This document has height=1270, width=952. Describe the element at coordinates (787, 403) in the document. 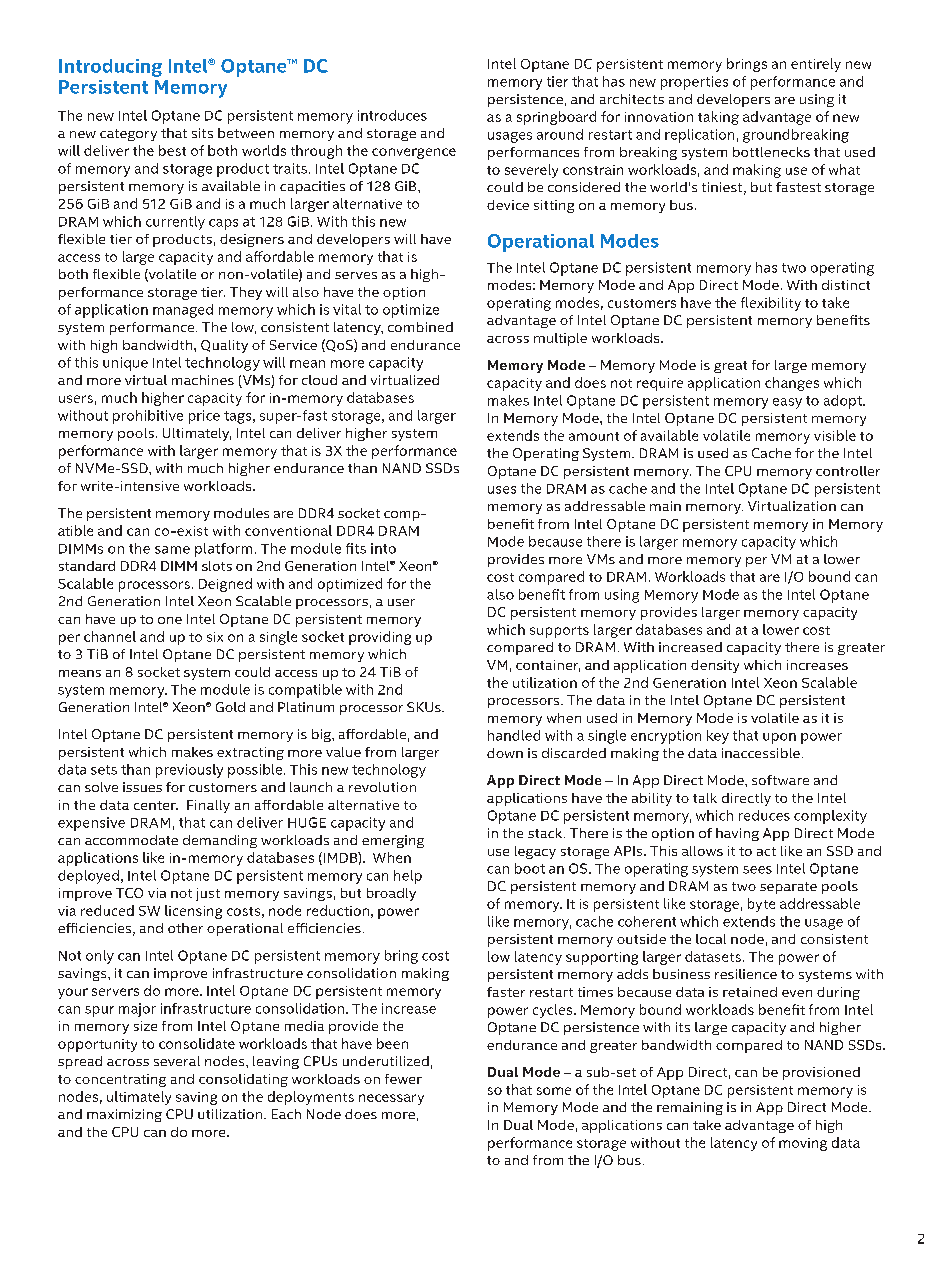

I see `easy` at that location.
